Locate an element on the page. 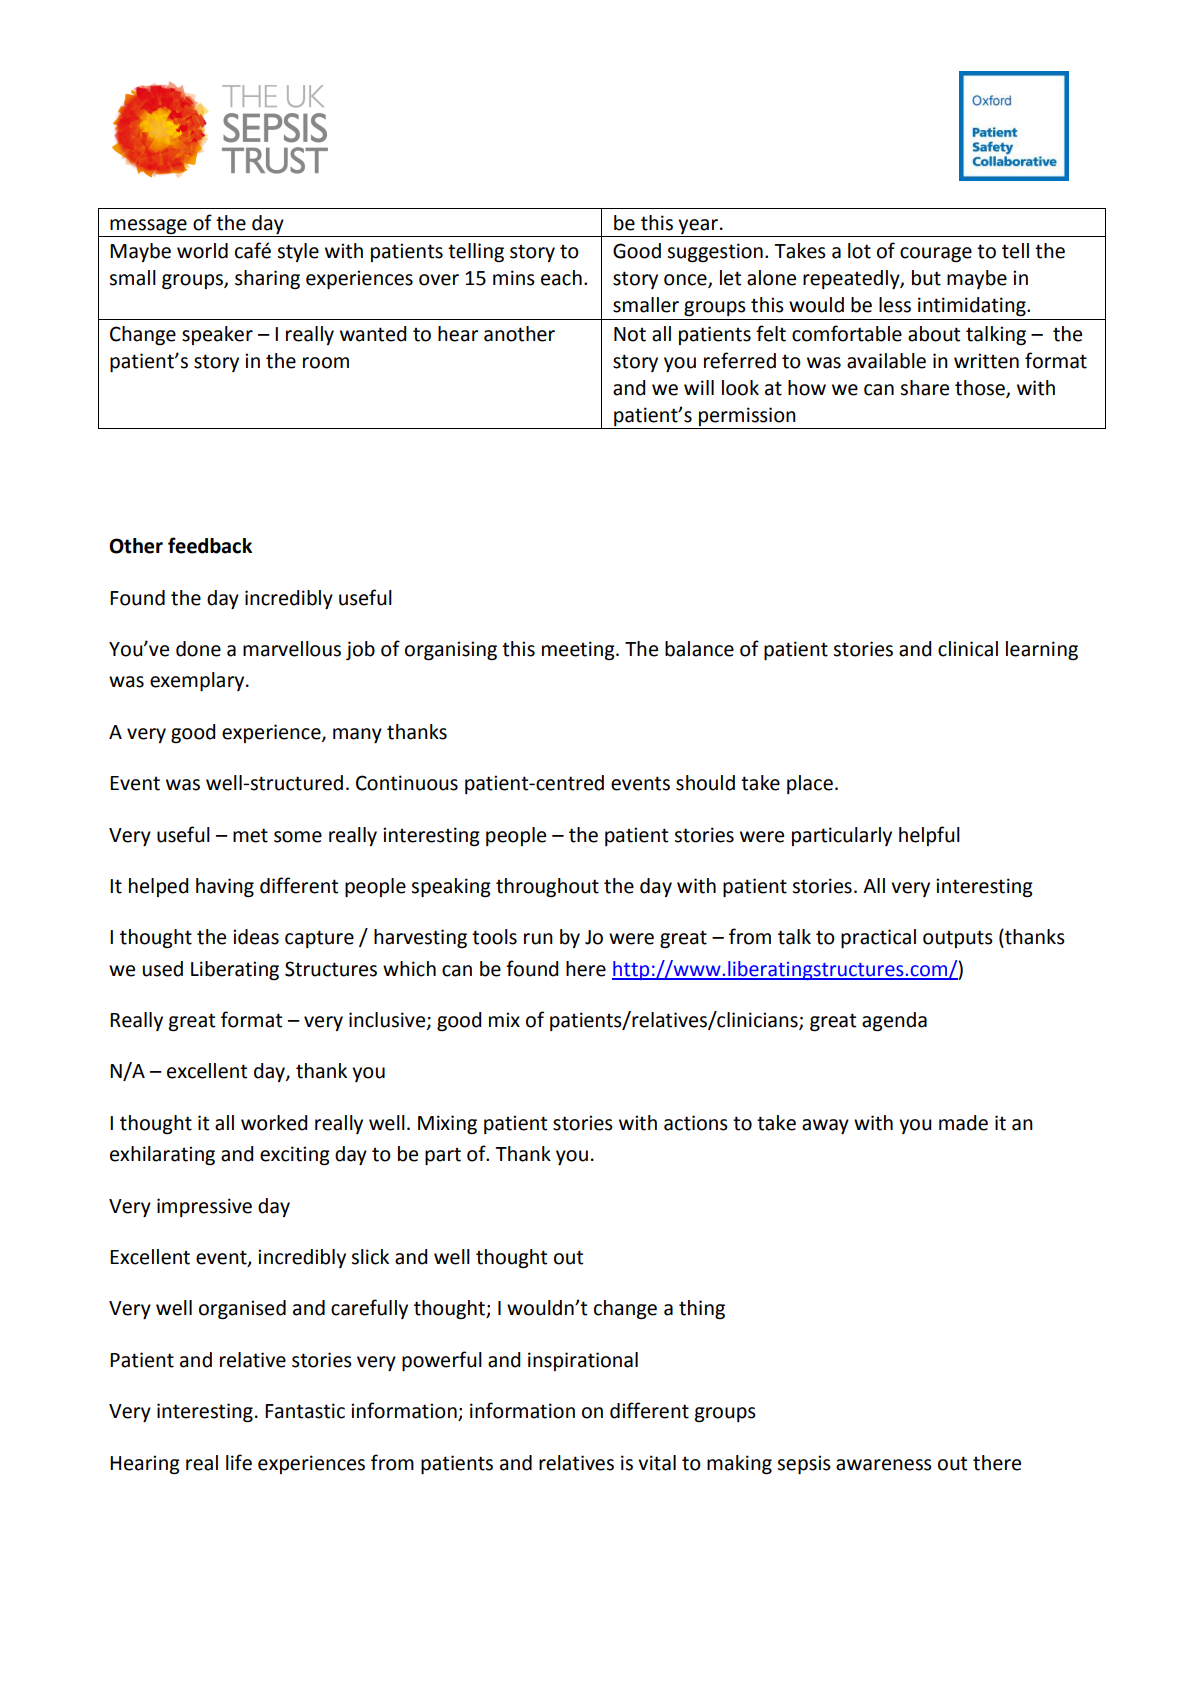  meeting is located at coordinates (579, 651).
